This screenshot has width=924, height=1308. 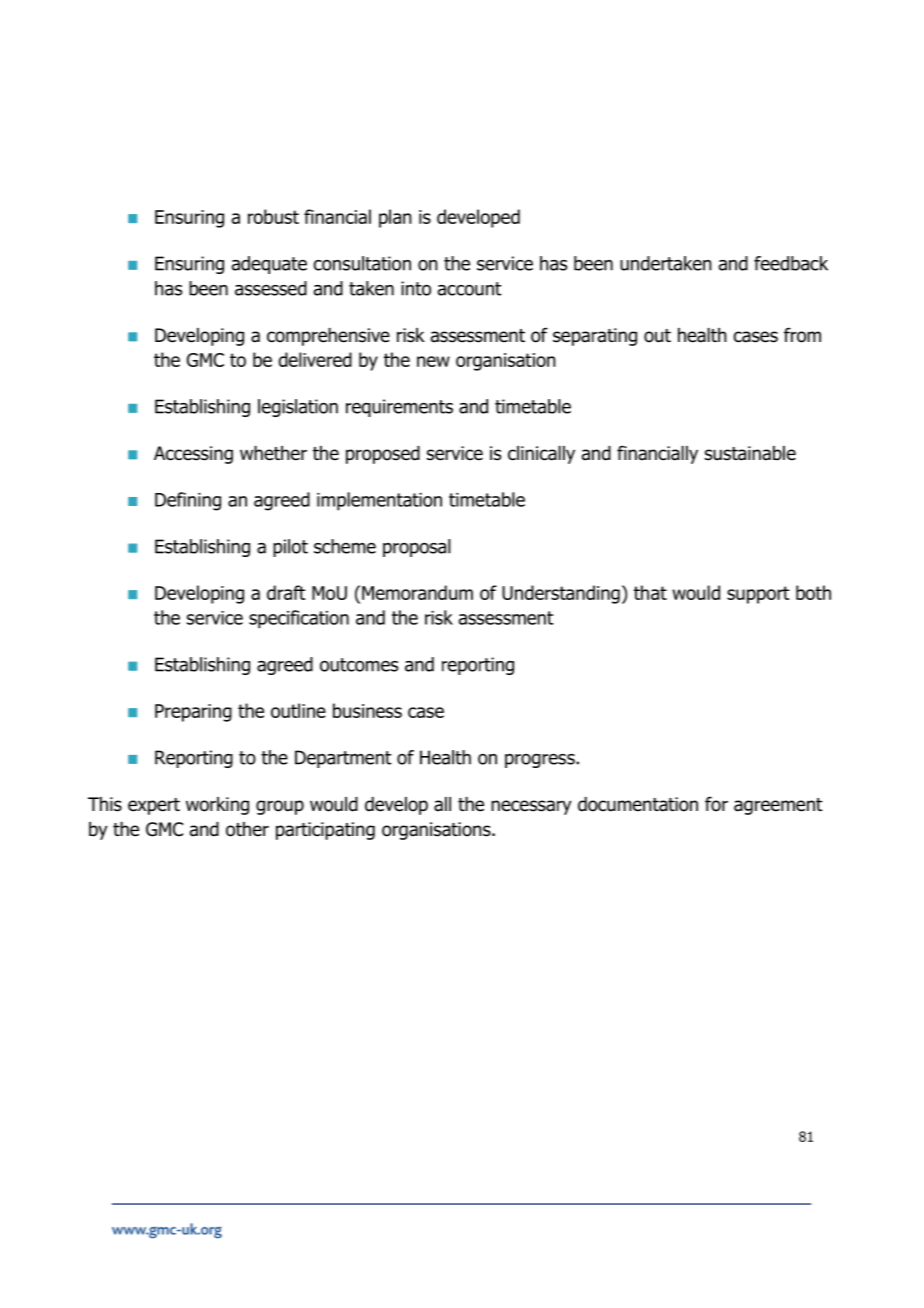 What do you see at coordinates (531, 807) in the screenshot?
I see `necessary` at bounding box center [531, 807].
